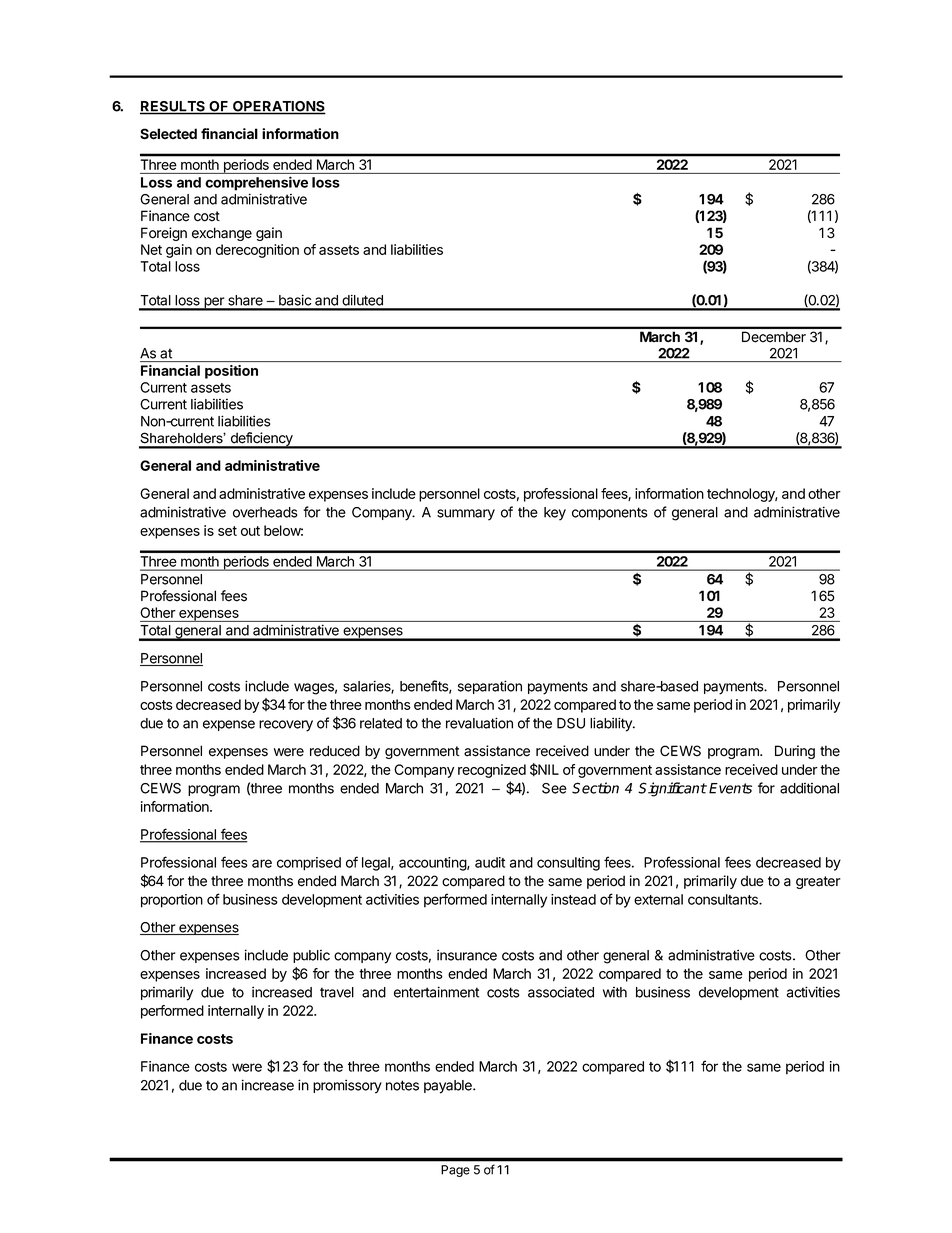 The image size is (952, 1233). Describe the element at coordinates (774, 337) in the screenshot. I see `December` at that location.
